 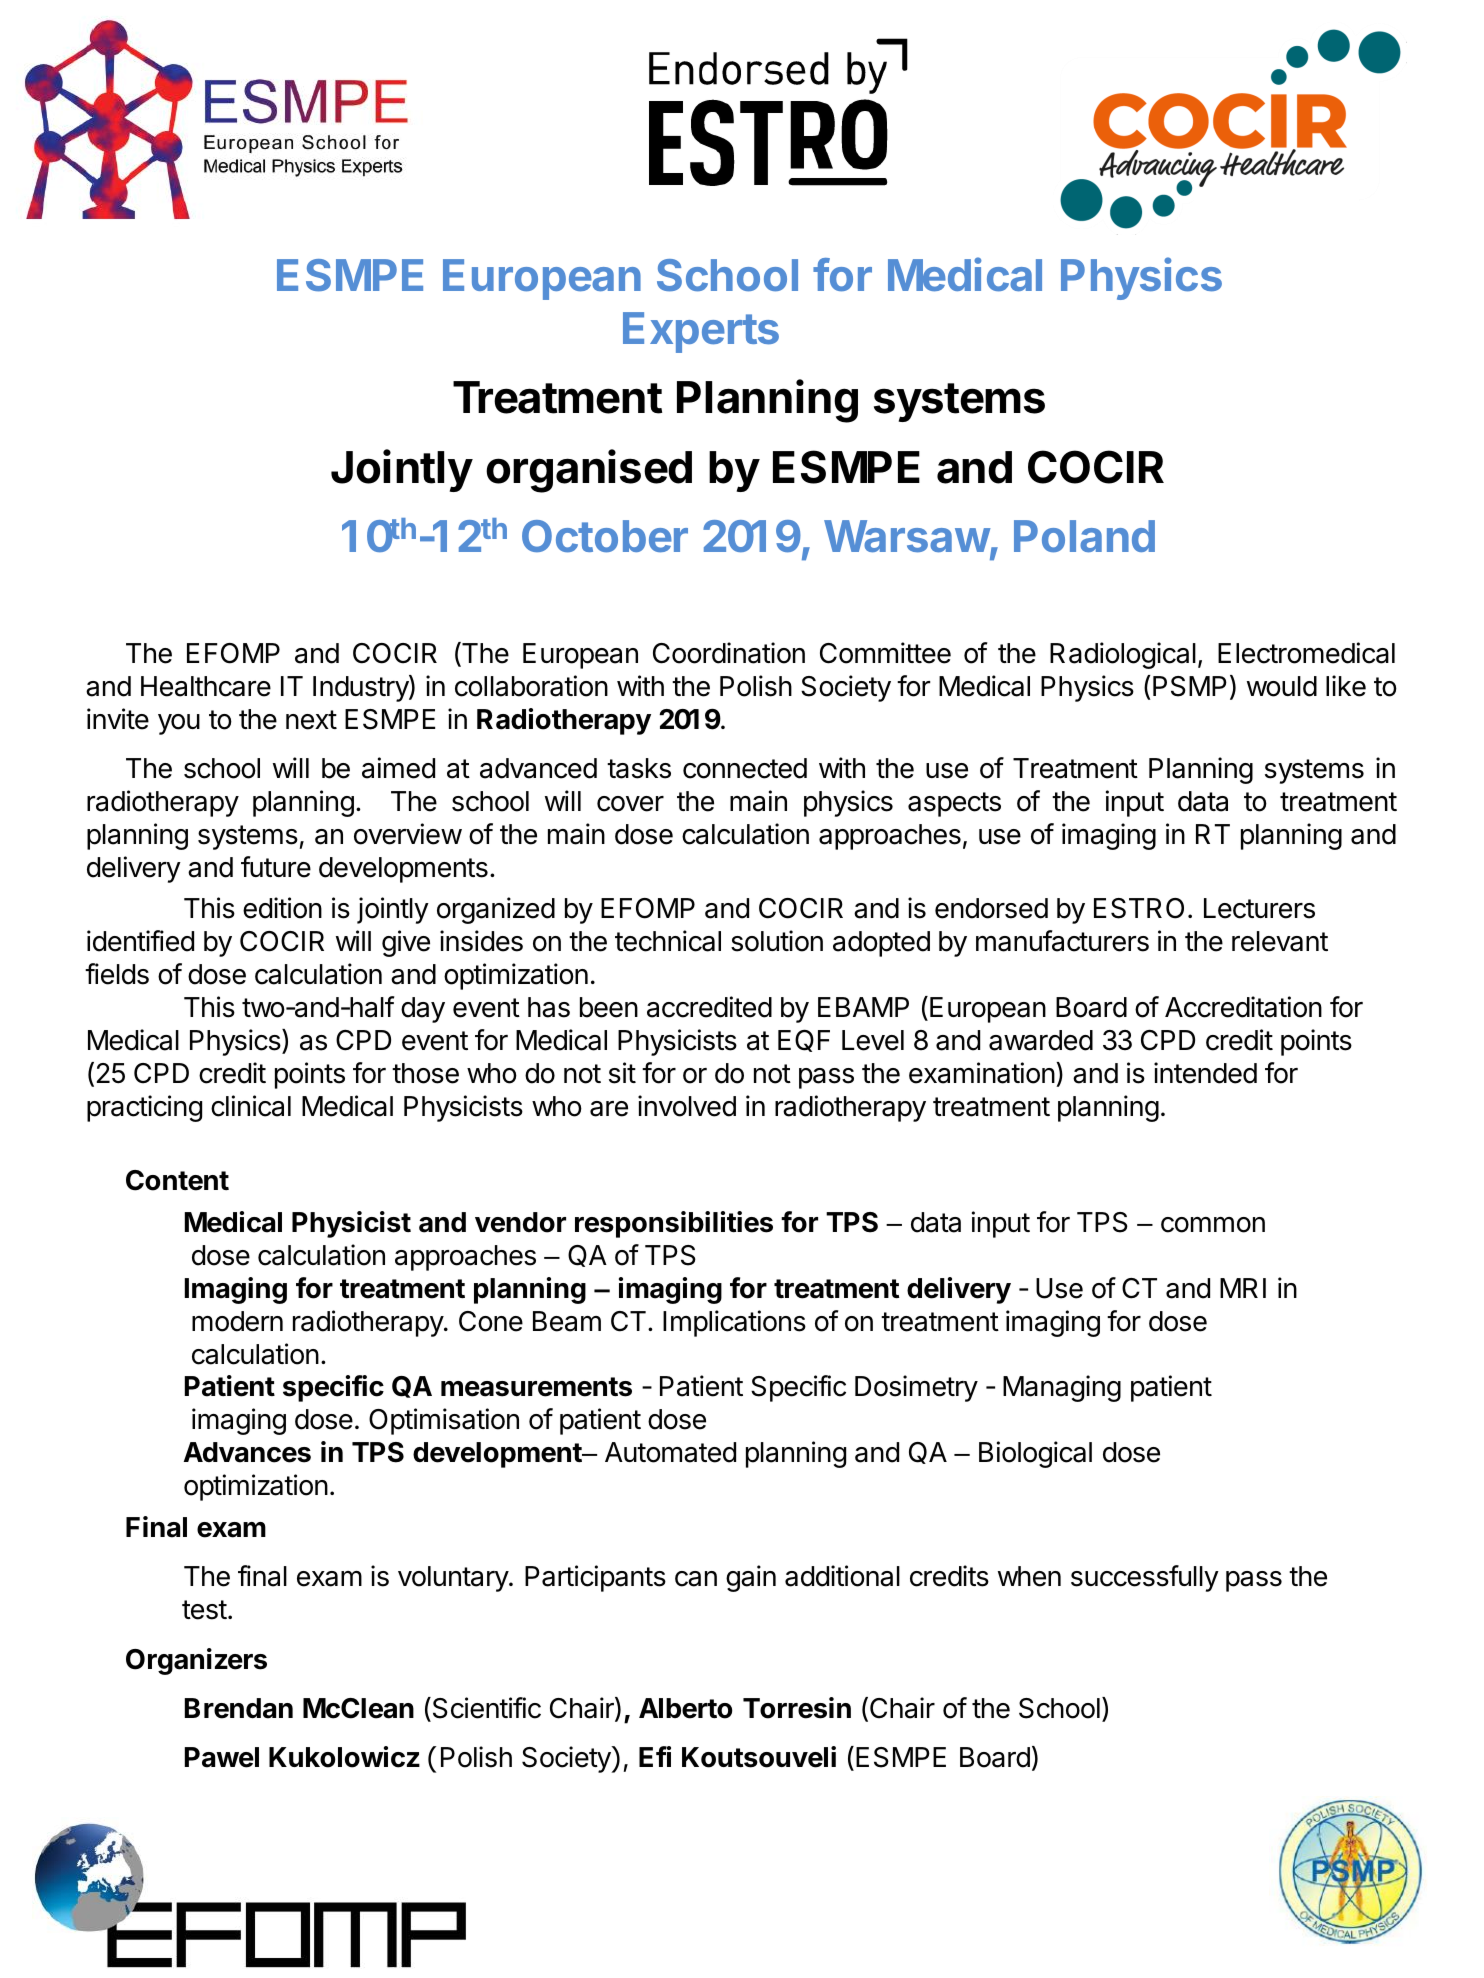 What do you see at coordinates (589, 471) in the page?
I see `organised` at bounding box center [589, 471].
